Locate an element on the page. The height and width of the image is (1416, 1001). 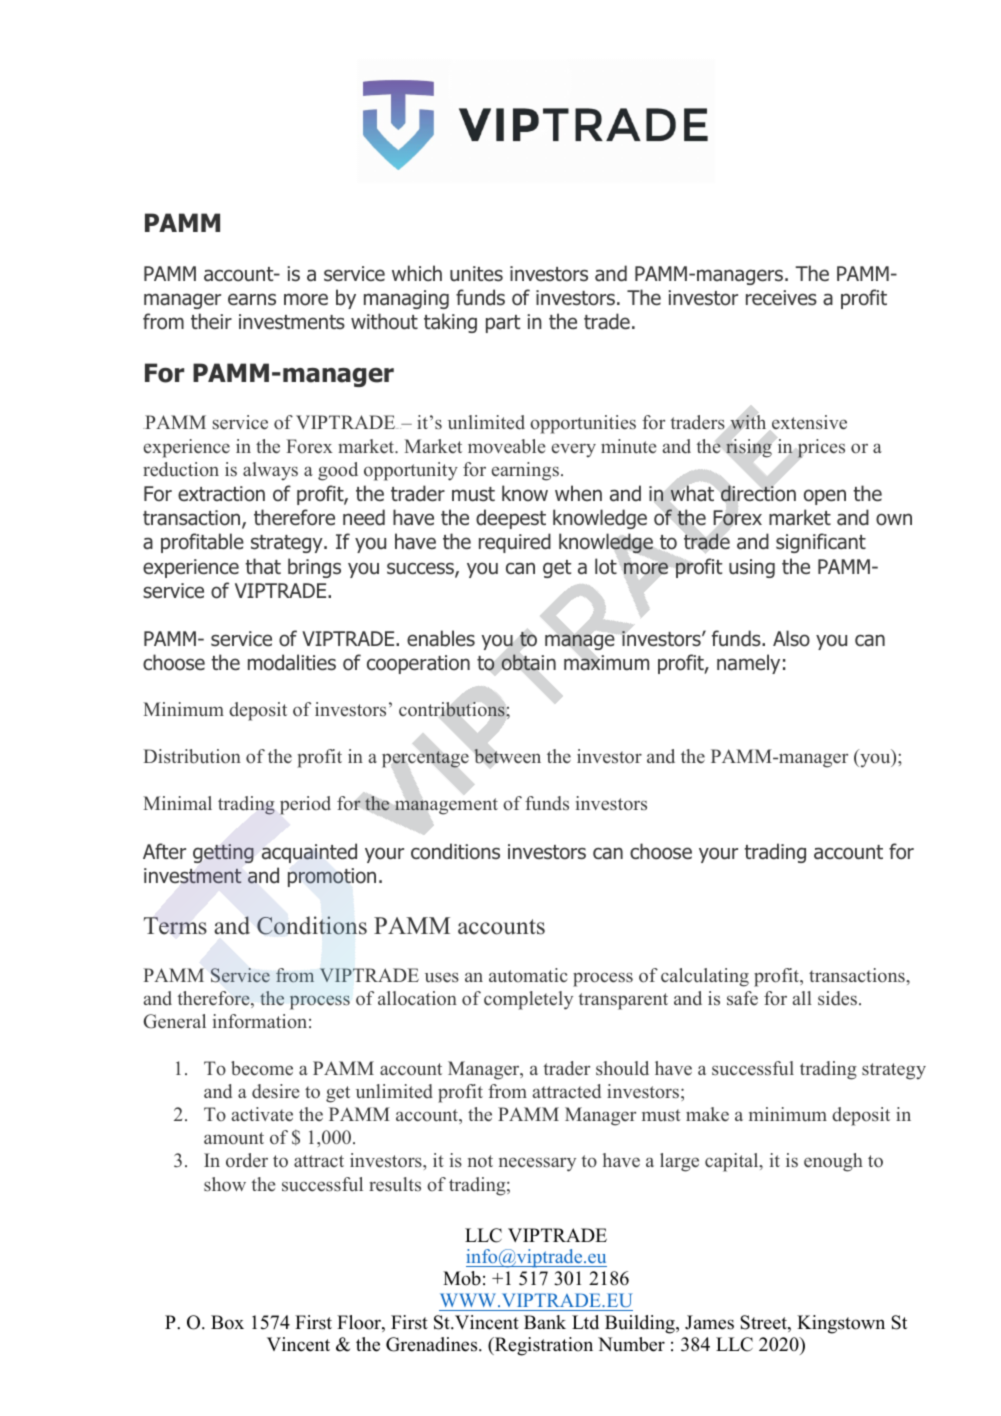
receives is located at coordinates (781, 298).
